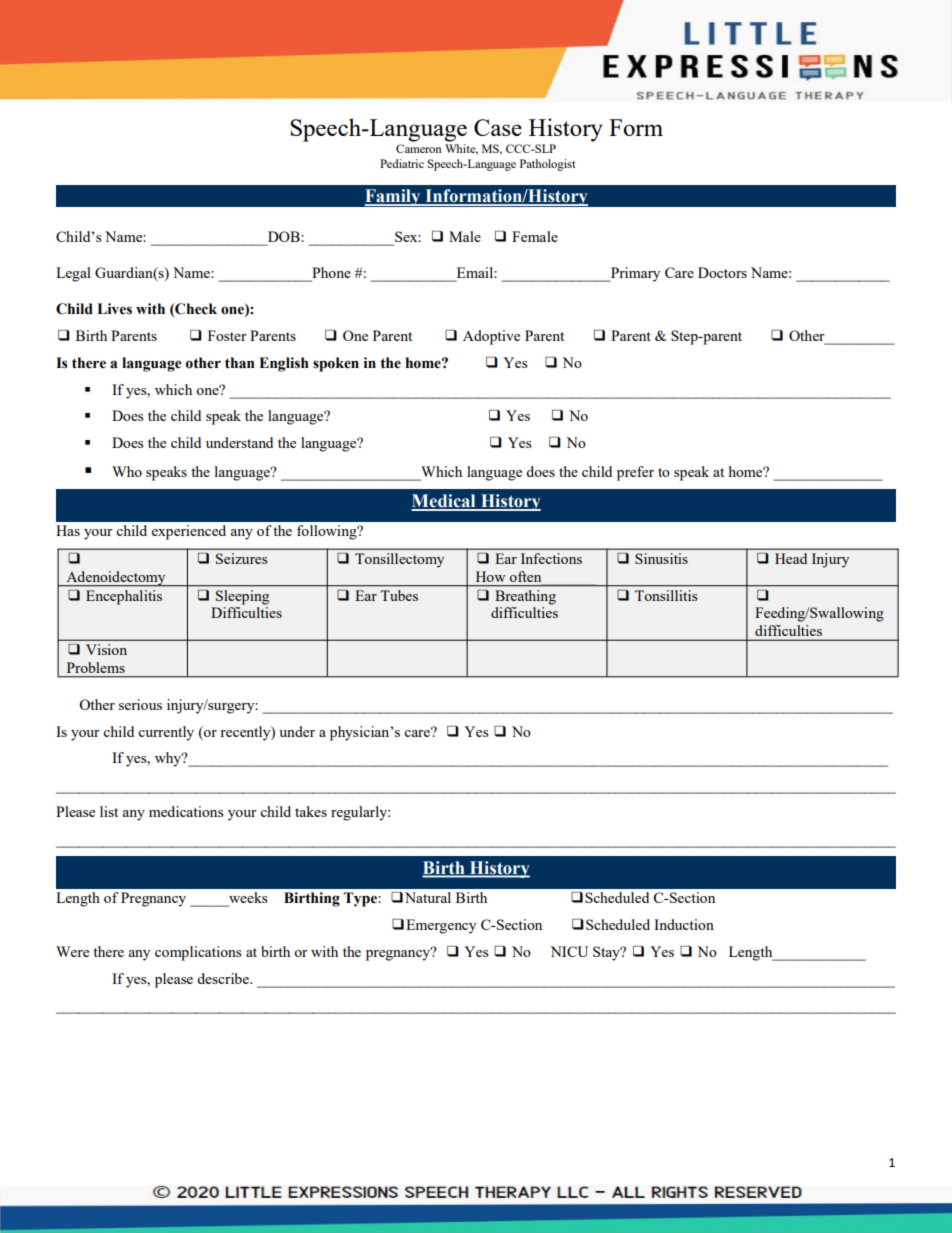  Describe the element at coordinates (666, 595) in the page. I see `Tonsillitis` at that location.
